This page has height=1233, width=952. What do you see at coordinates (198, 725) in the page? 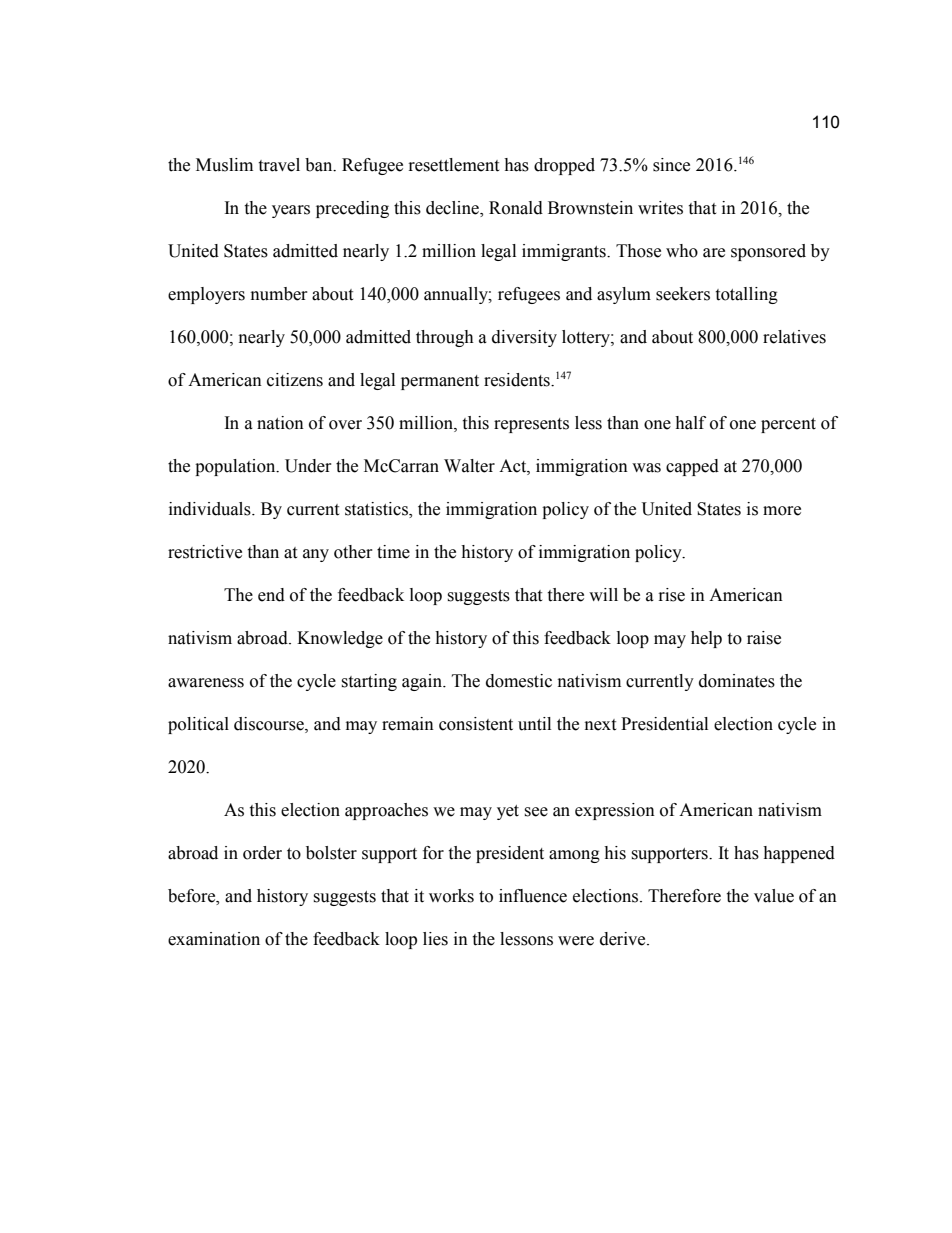
I see `political` at bounding box center [198, 725].
